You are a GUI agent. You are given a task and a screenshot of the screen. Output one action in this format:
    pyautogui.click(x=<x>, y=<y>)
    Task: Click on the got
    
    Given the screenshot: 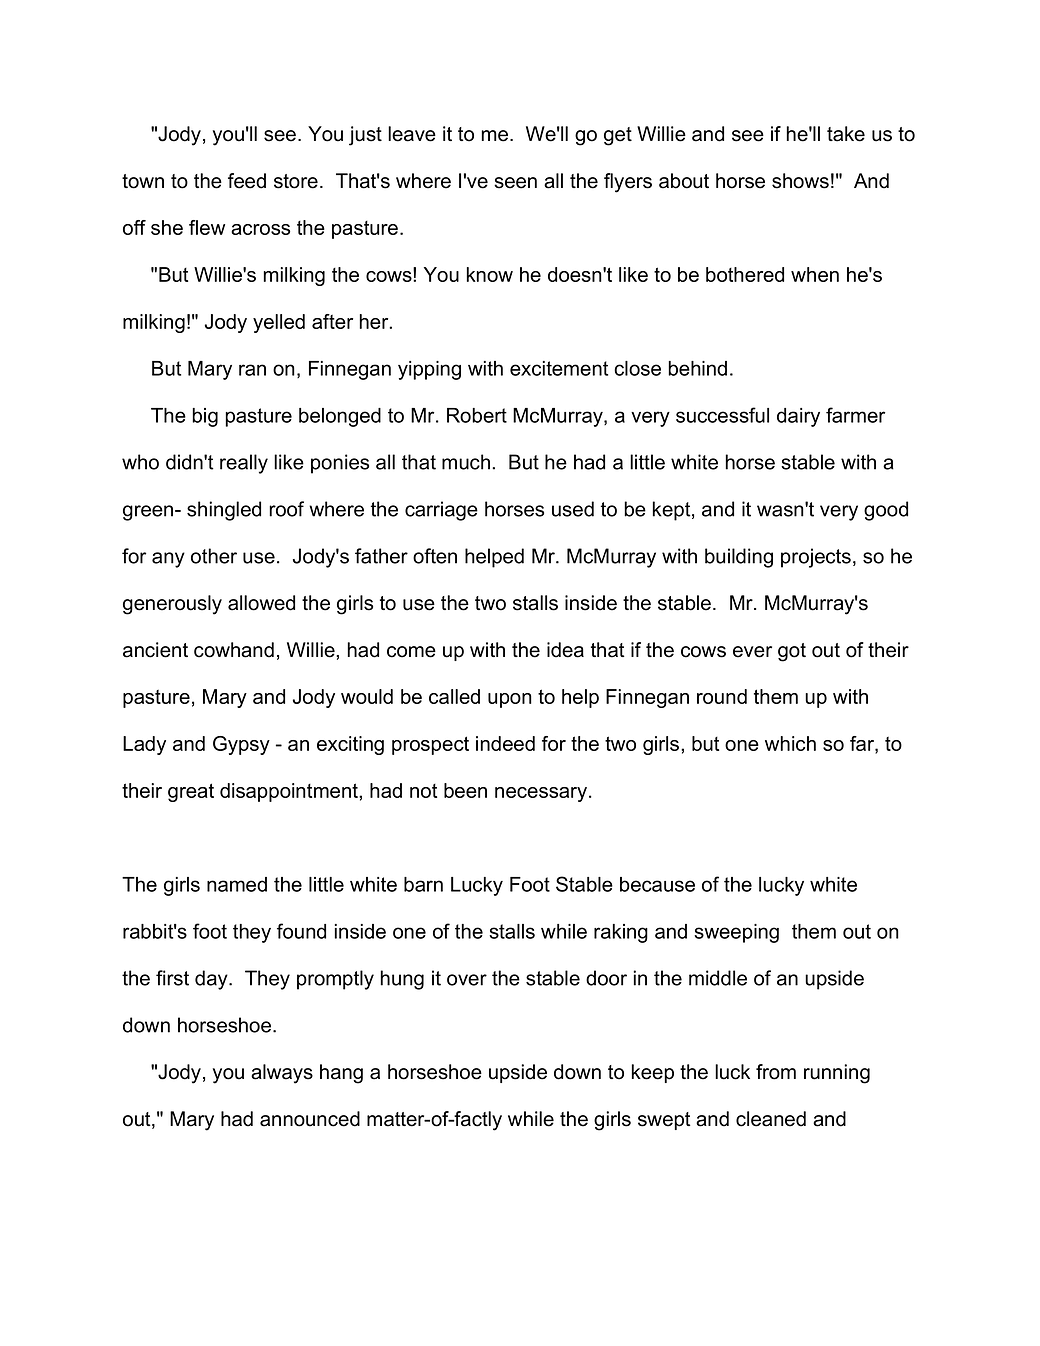 What is the action you would take?
    pyautogui.click(x=792, y=652)
